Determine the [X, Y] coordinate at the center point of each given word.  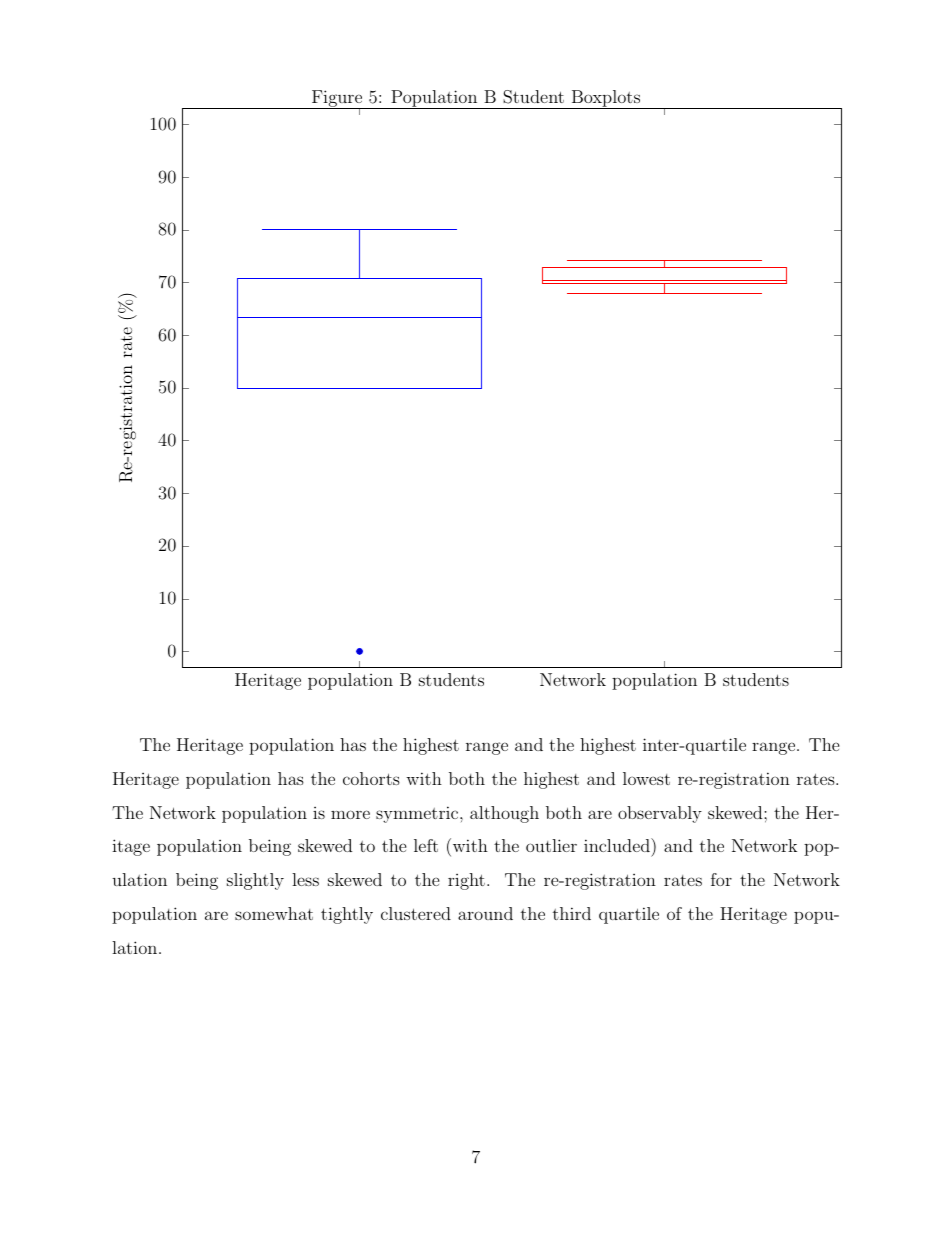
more [350, 814]
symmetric [417, 814]
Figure [337, 99]
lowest [646, 778]
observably [660, 814]
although [504, 814]
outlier [551, 845]
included [618, 845]
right [466, 881]
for [721, 879]
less [305, 879]
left [426, 845]
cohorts [371, 778]
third [572, 913]
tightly [347, 915]
